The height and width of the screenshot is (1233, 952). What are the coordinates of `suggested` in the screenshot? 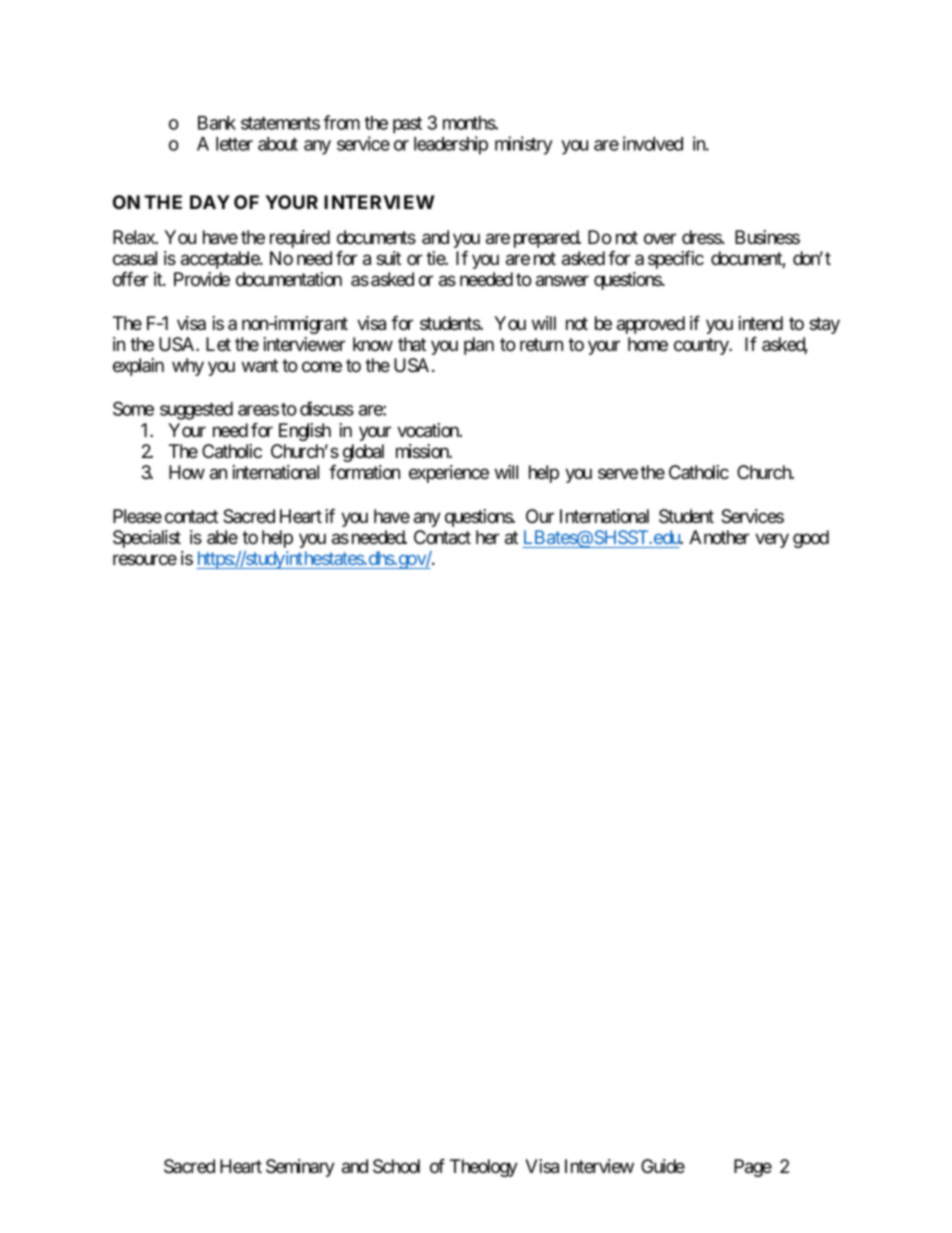 It's located at (196, 411).
